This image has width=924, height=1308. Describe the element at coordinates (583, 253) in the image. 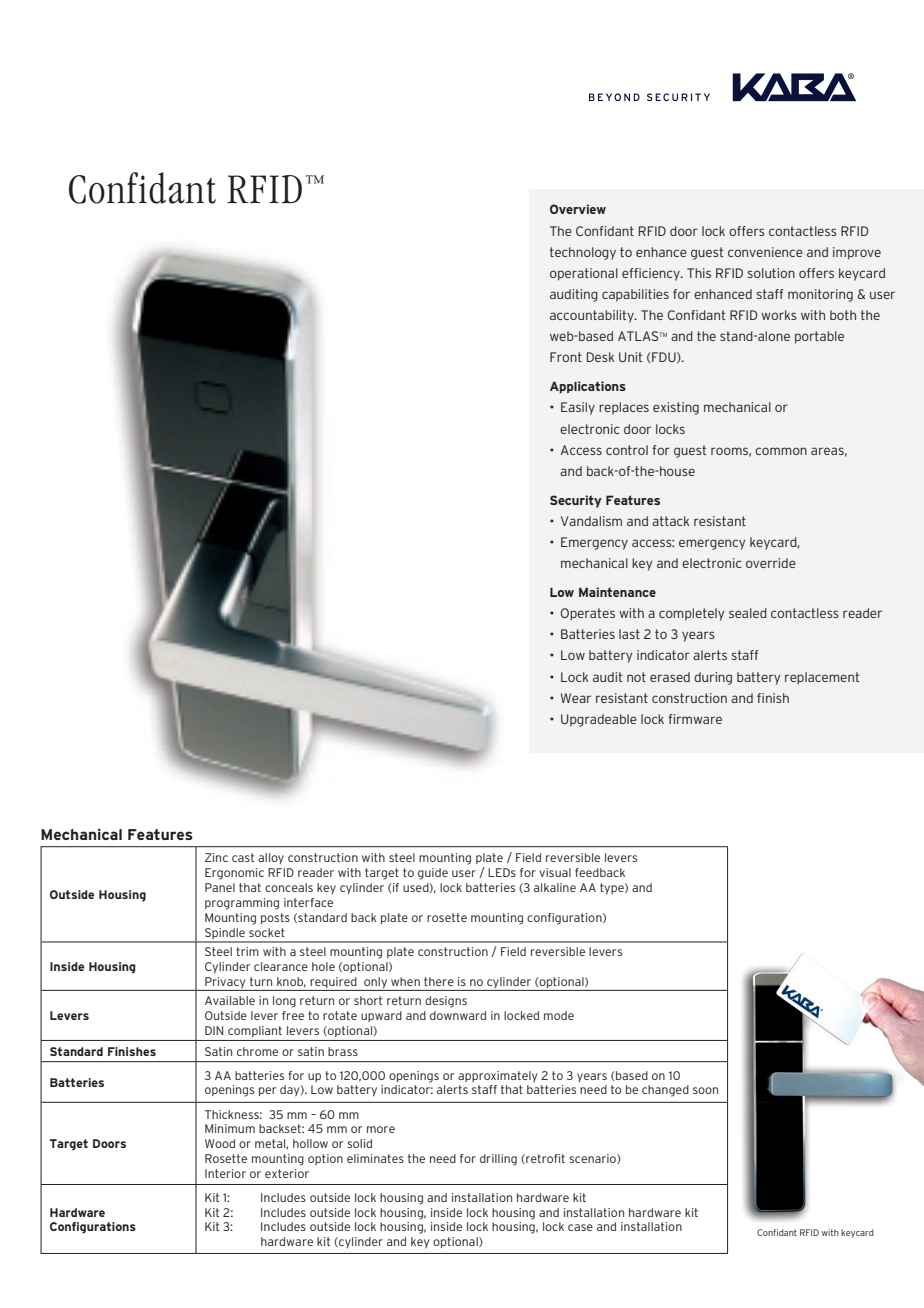

I see `technology` at that location.
